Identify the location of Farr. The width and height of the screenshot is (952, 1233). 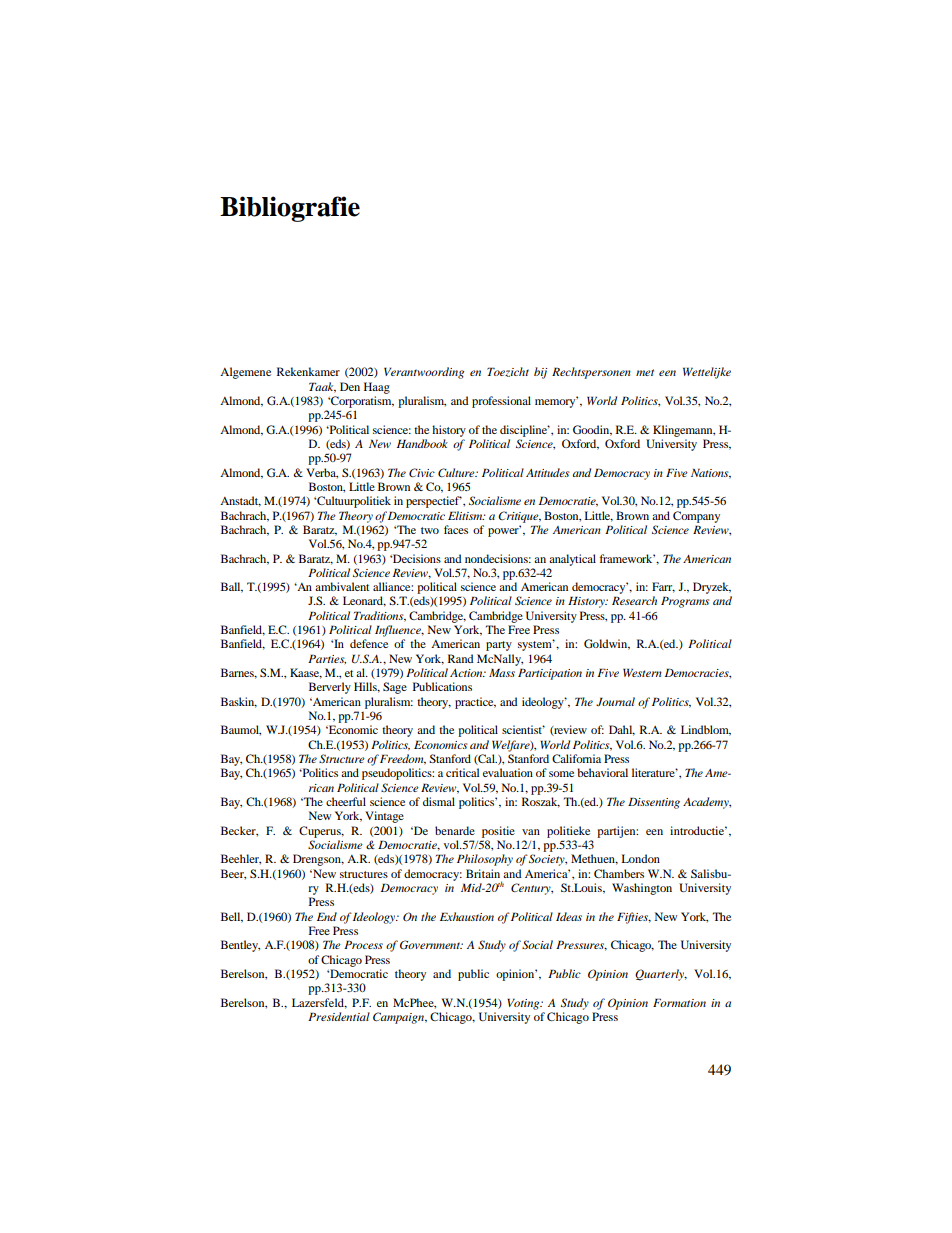
(663, 587).
